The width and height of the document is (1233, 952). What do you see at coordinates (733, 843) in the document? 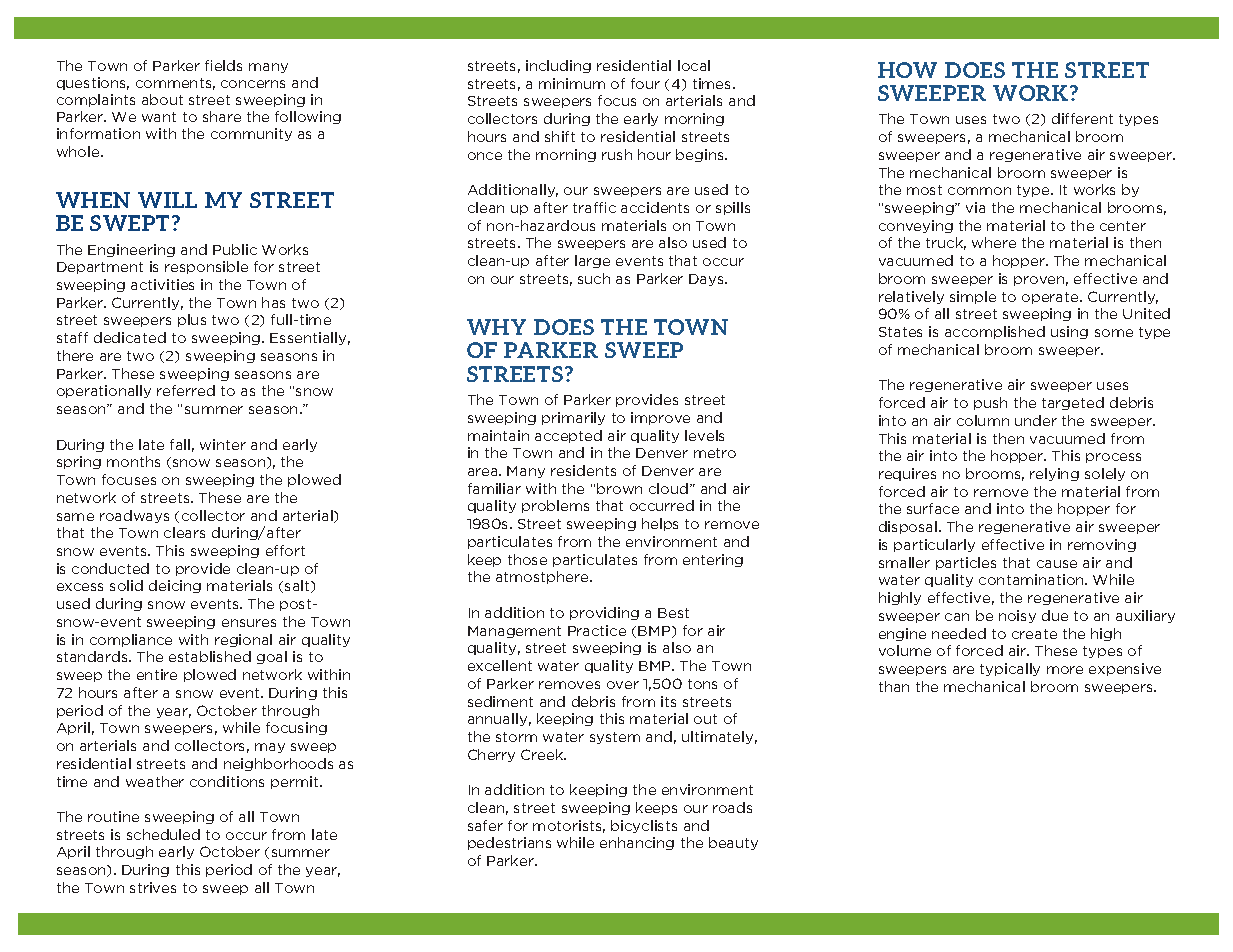
I see `beauty` at bounding box center [733, 843].
